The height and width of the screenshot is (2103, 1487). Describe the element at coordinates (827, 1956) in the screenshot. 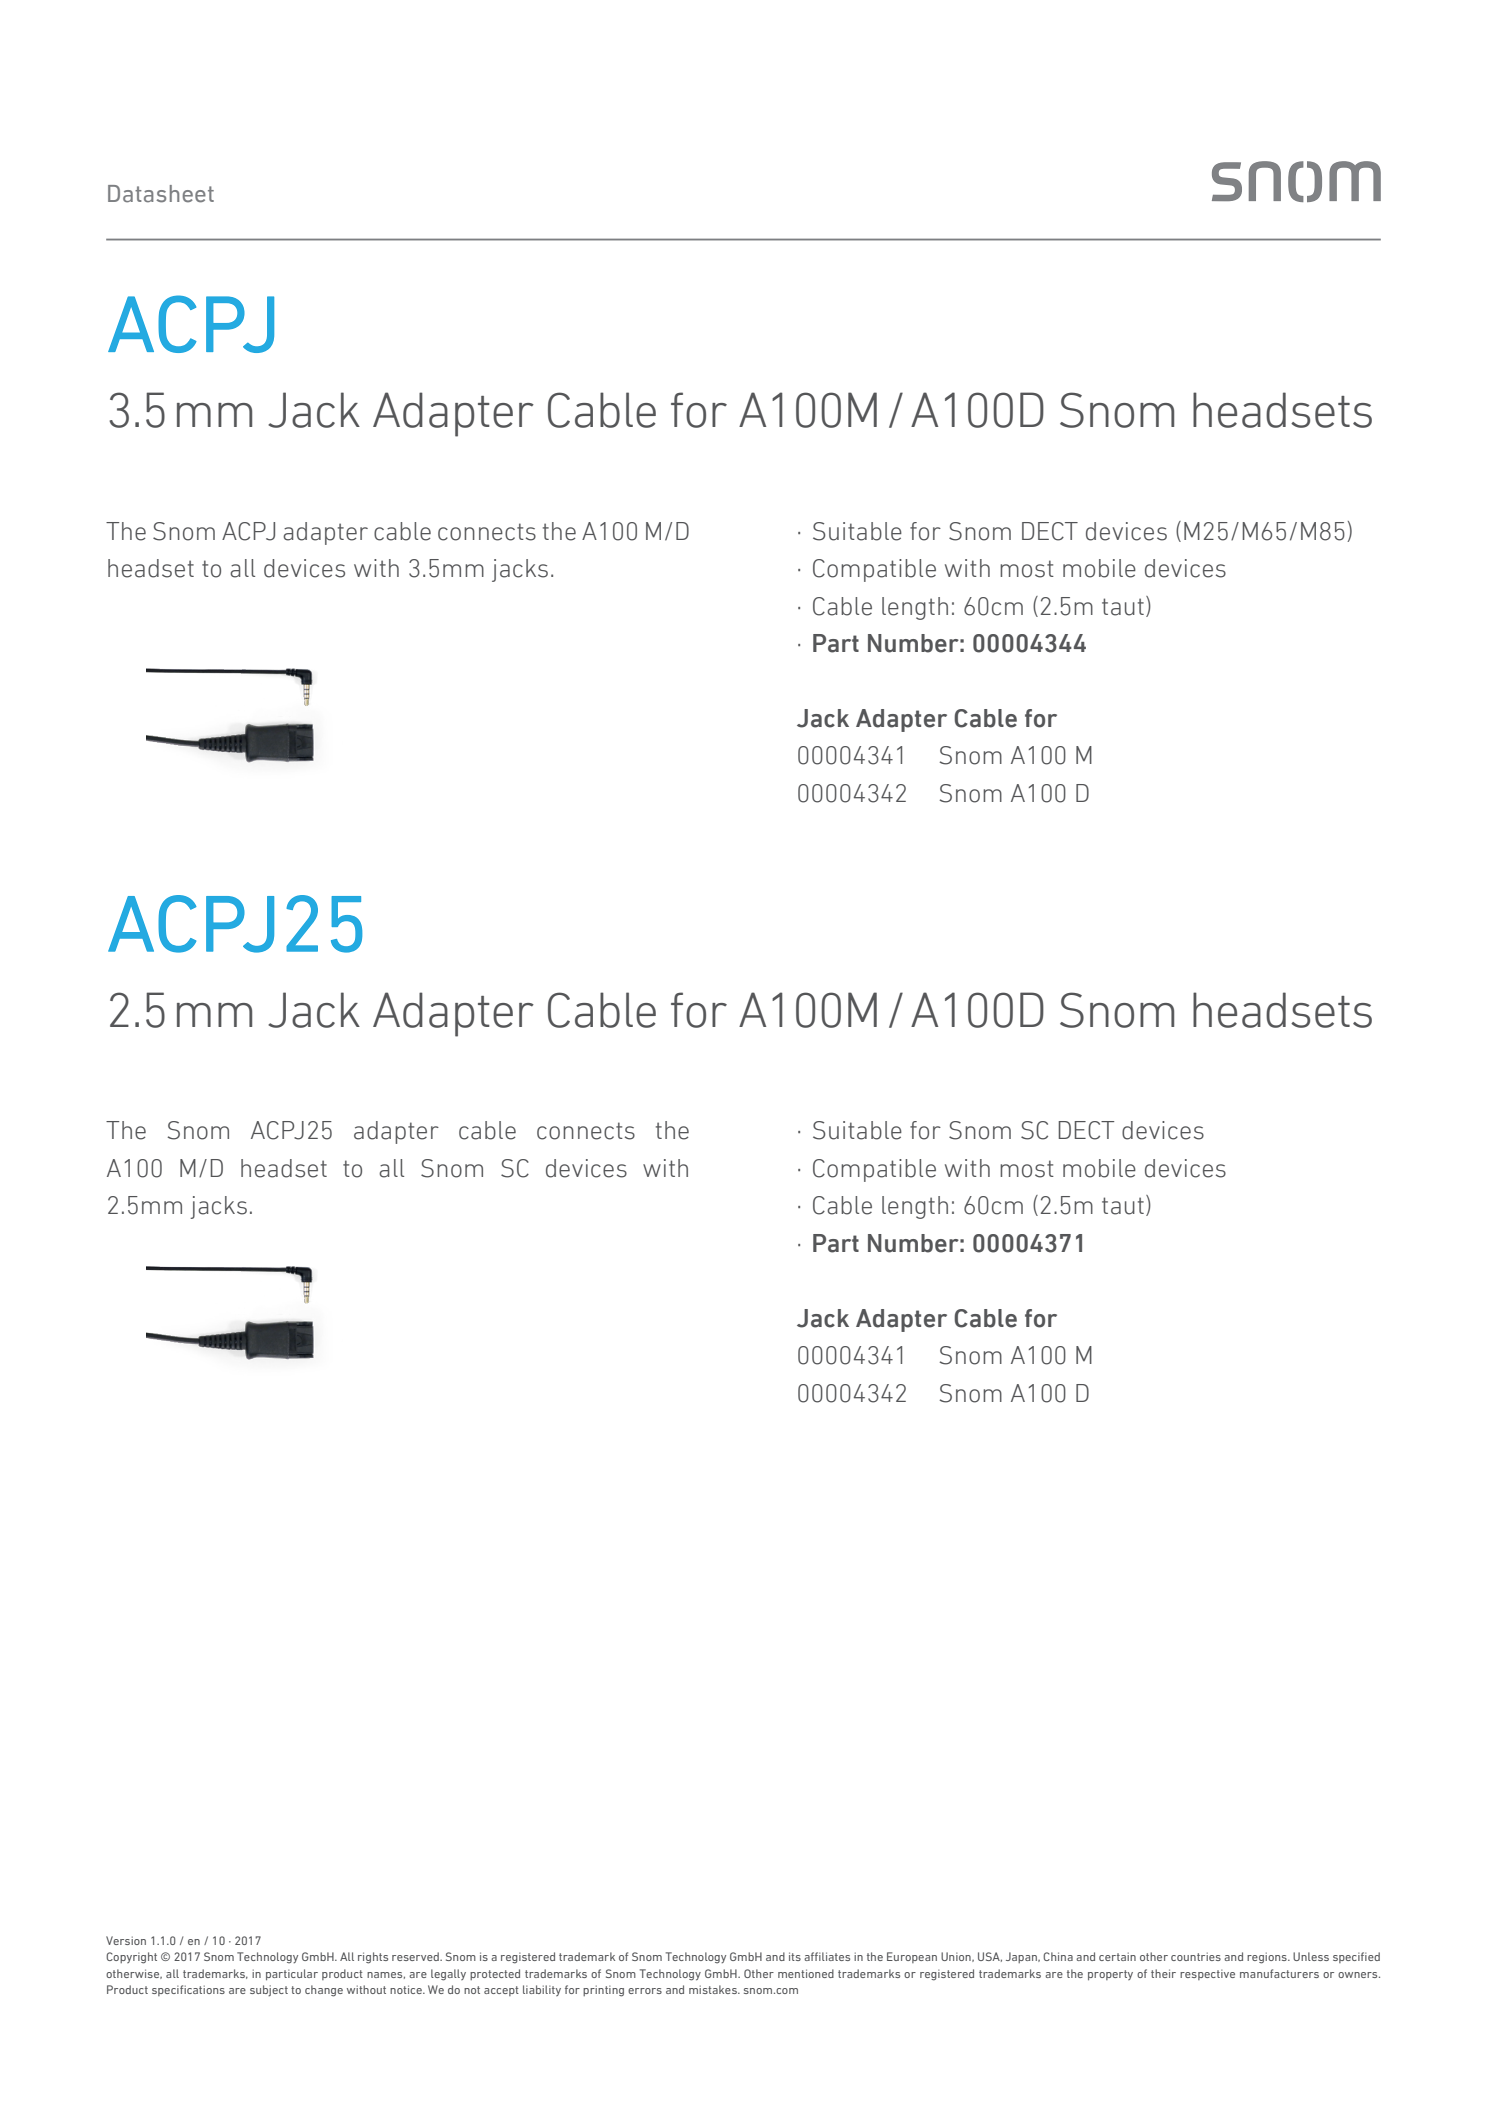

I see `affiliates` at that location.
